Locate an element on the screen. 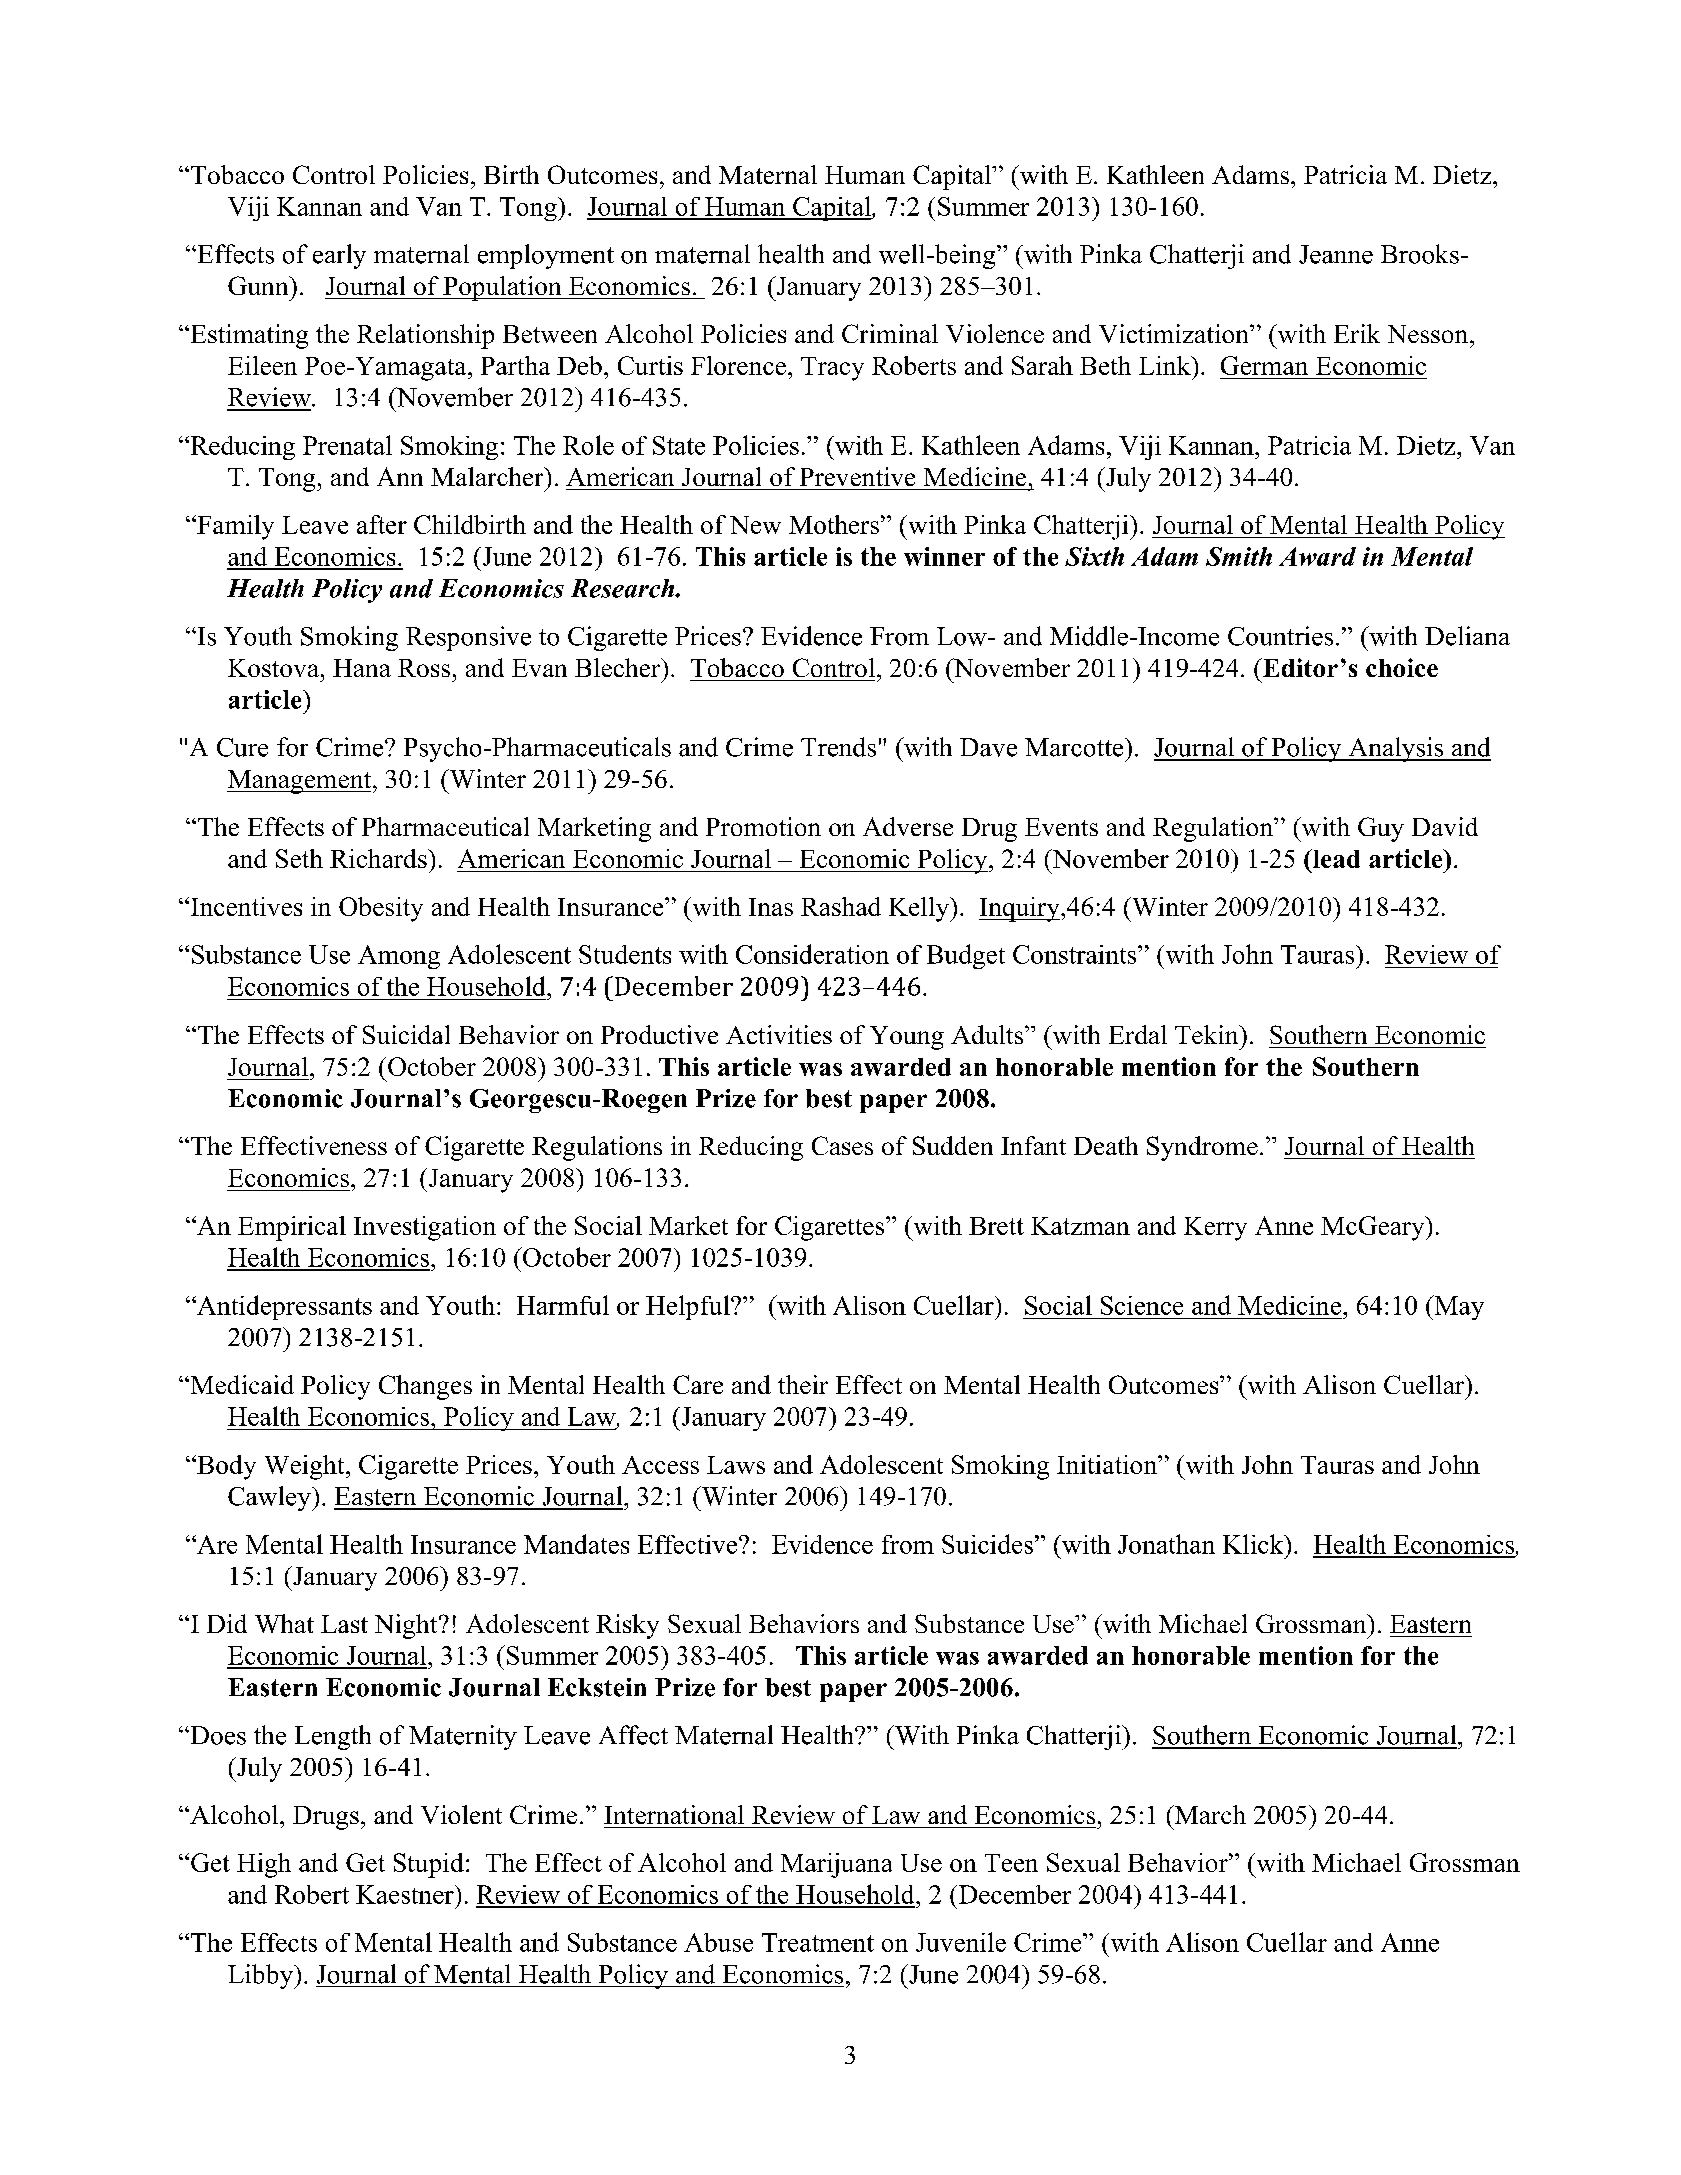 The image size is (1681, 2175). Analysis is located at coordinates (1396, 749).
